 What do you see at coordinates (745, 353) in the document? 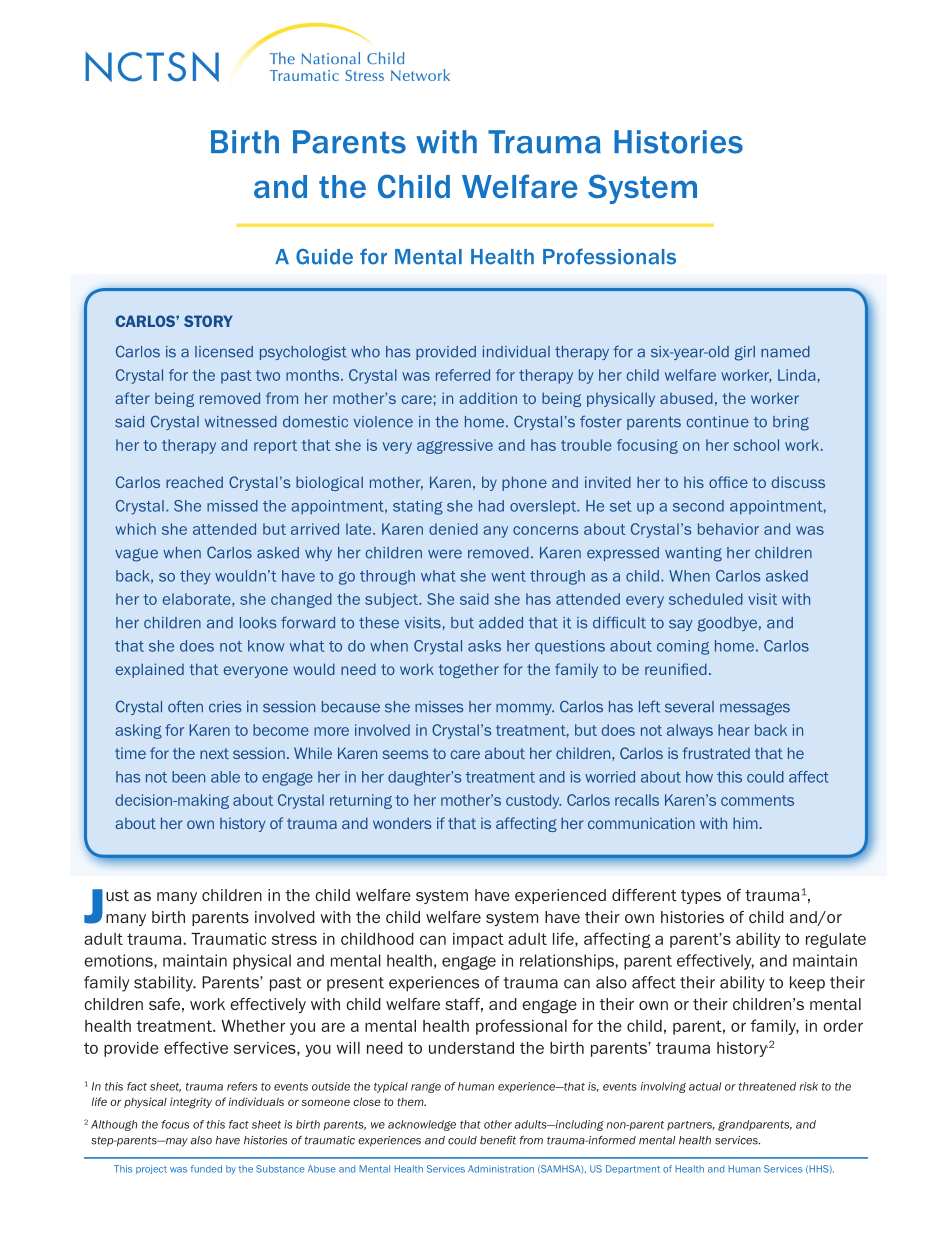
I see `girl` at bounding box center [745, 353].
